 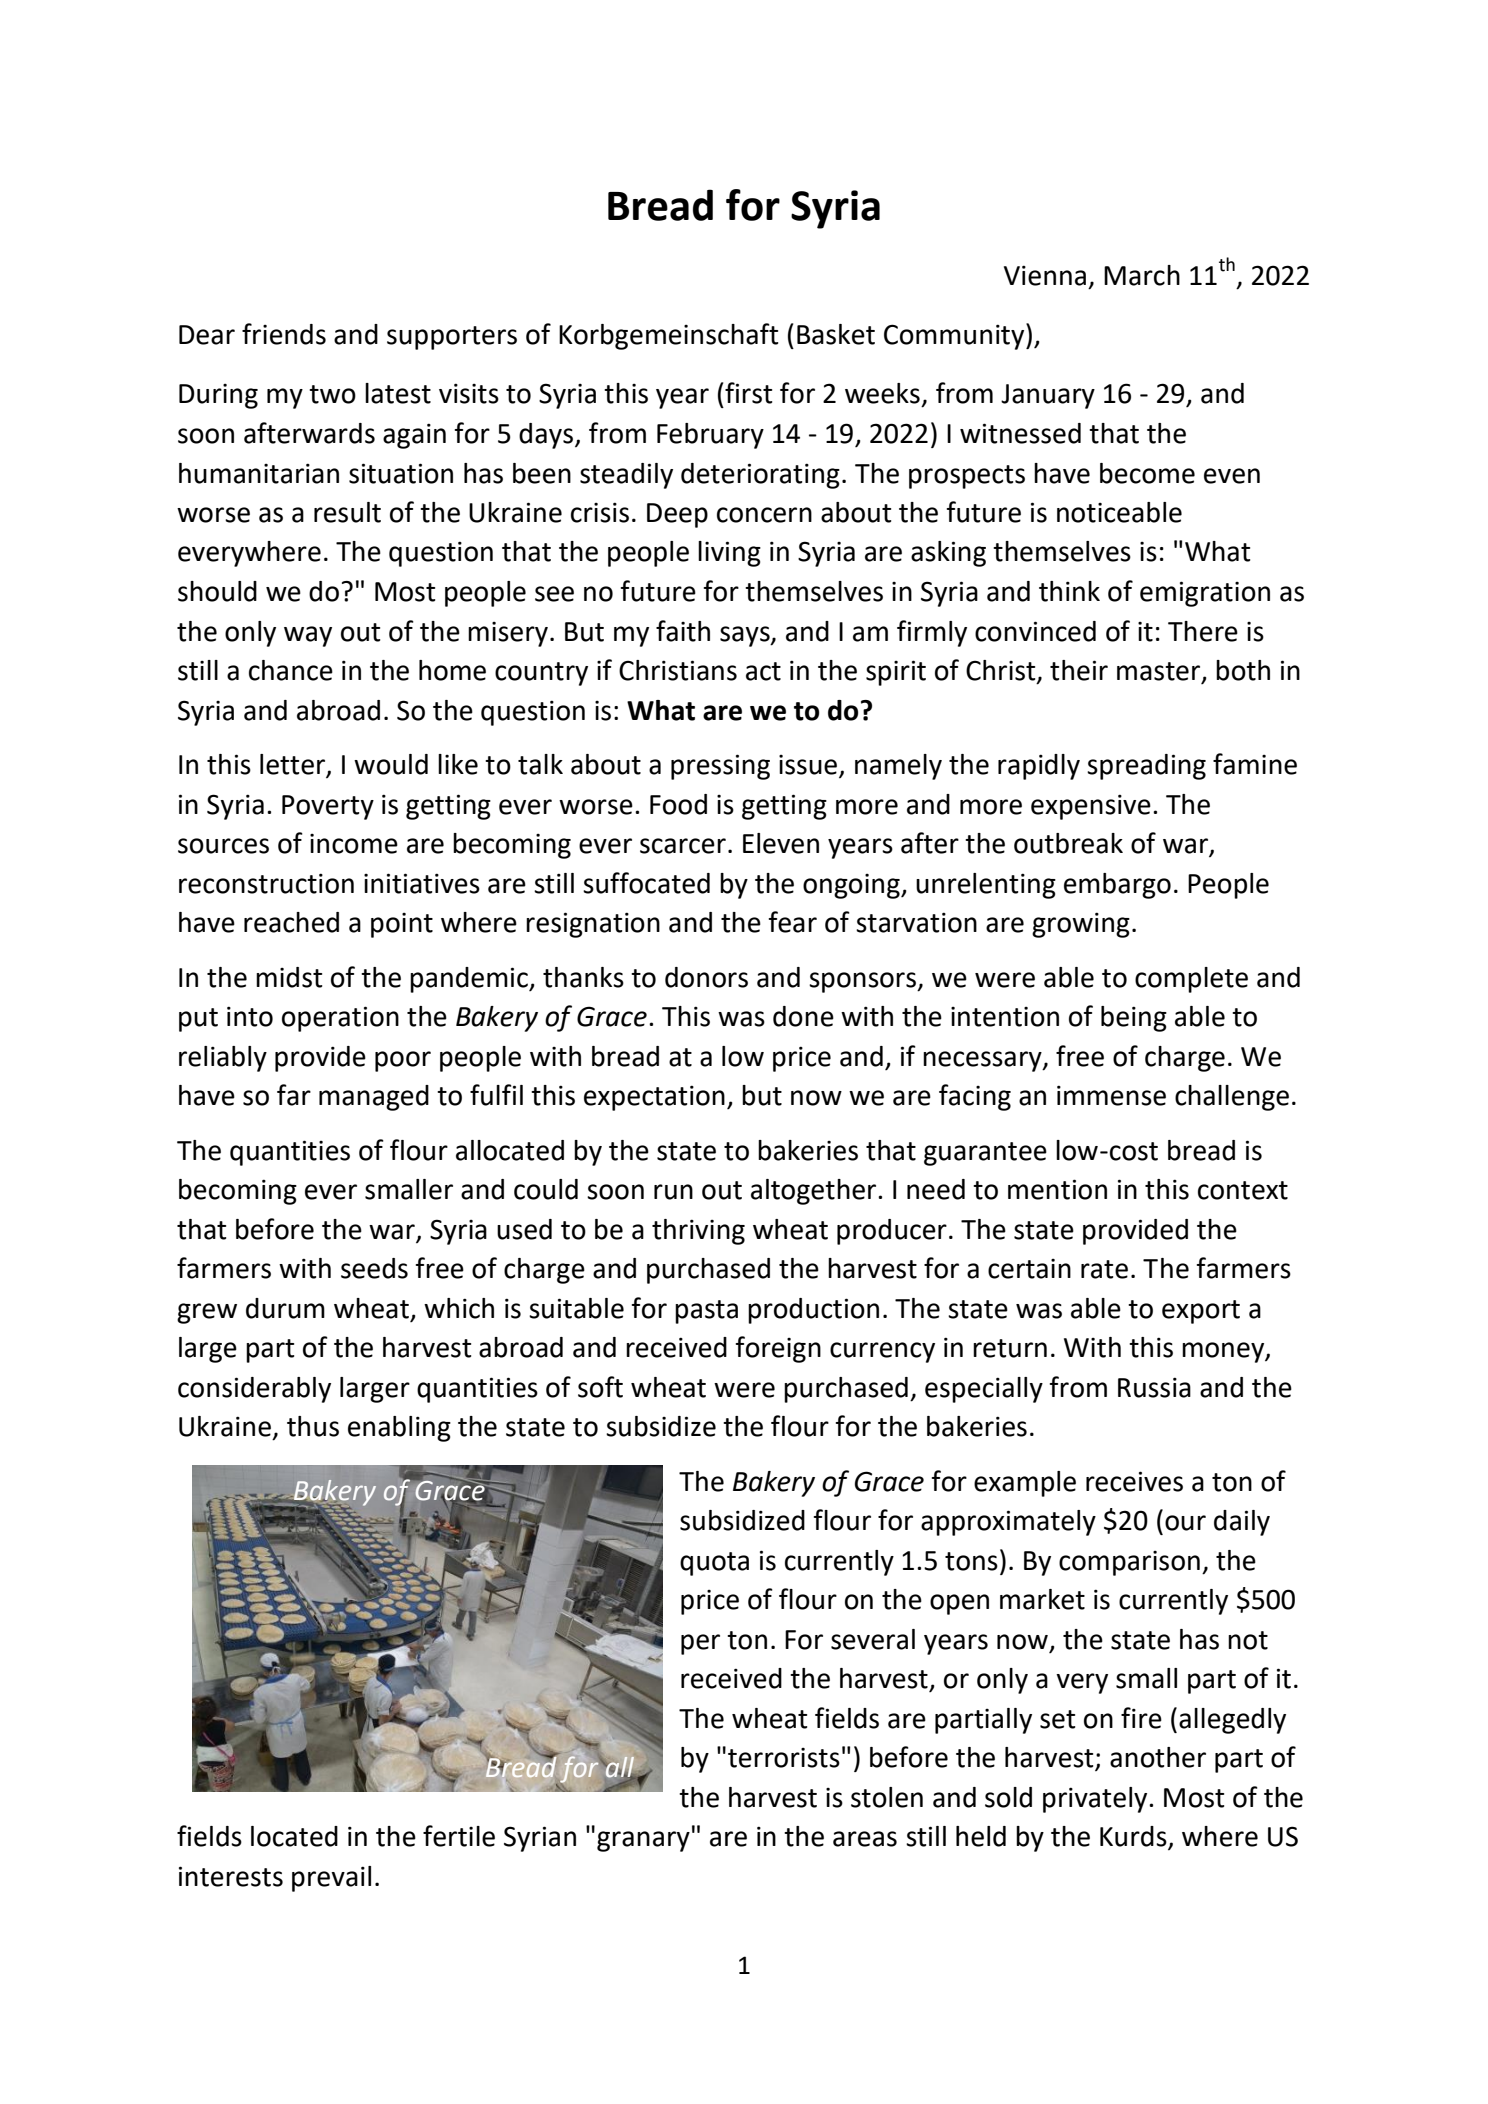 What do you see at coordinates (683, 846) in the screenshot?
I see `scarcer` at bounding box center [683, 846].
